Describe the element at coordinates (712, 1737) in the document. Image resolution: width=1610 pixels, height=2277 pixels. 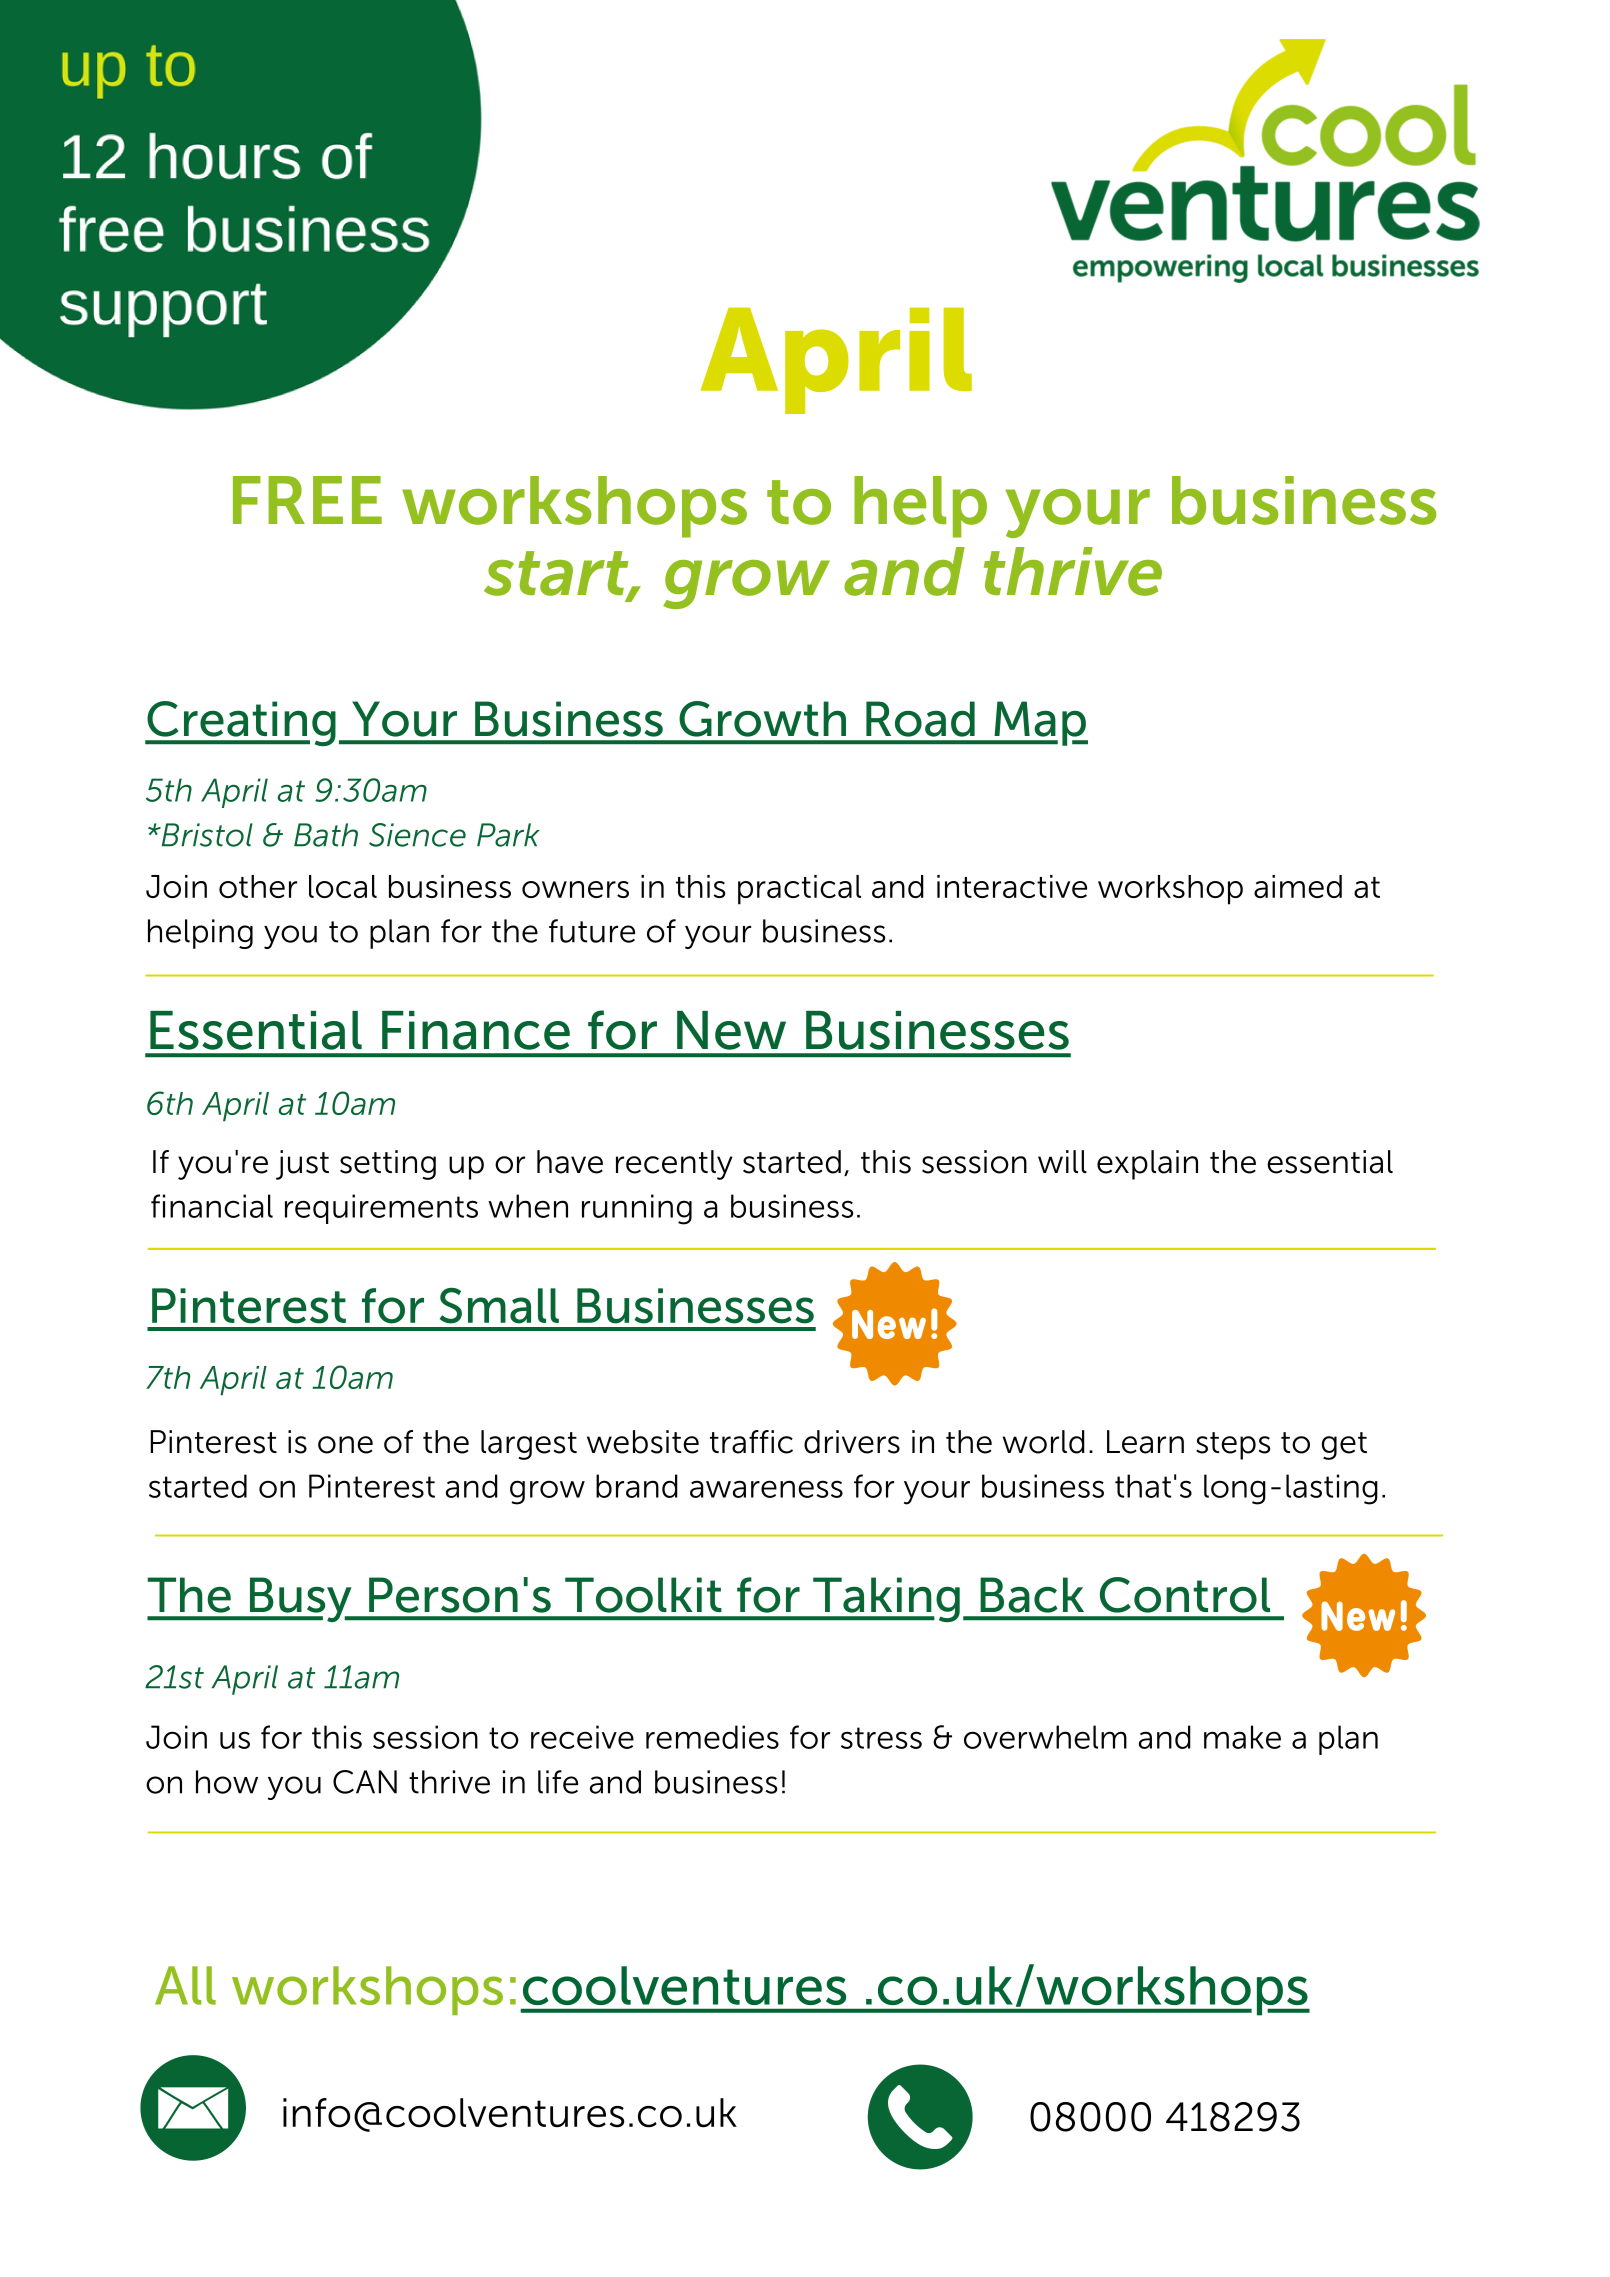
I see `remedies` at that location.
